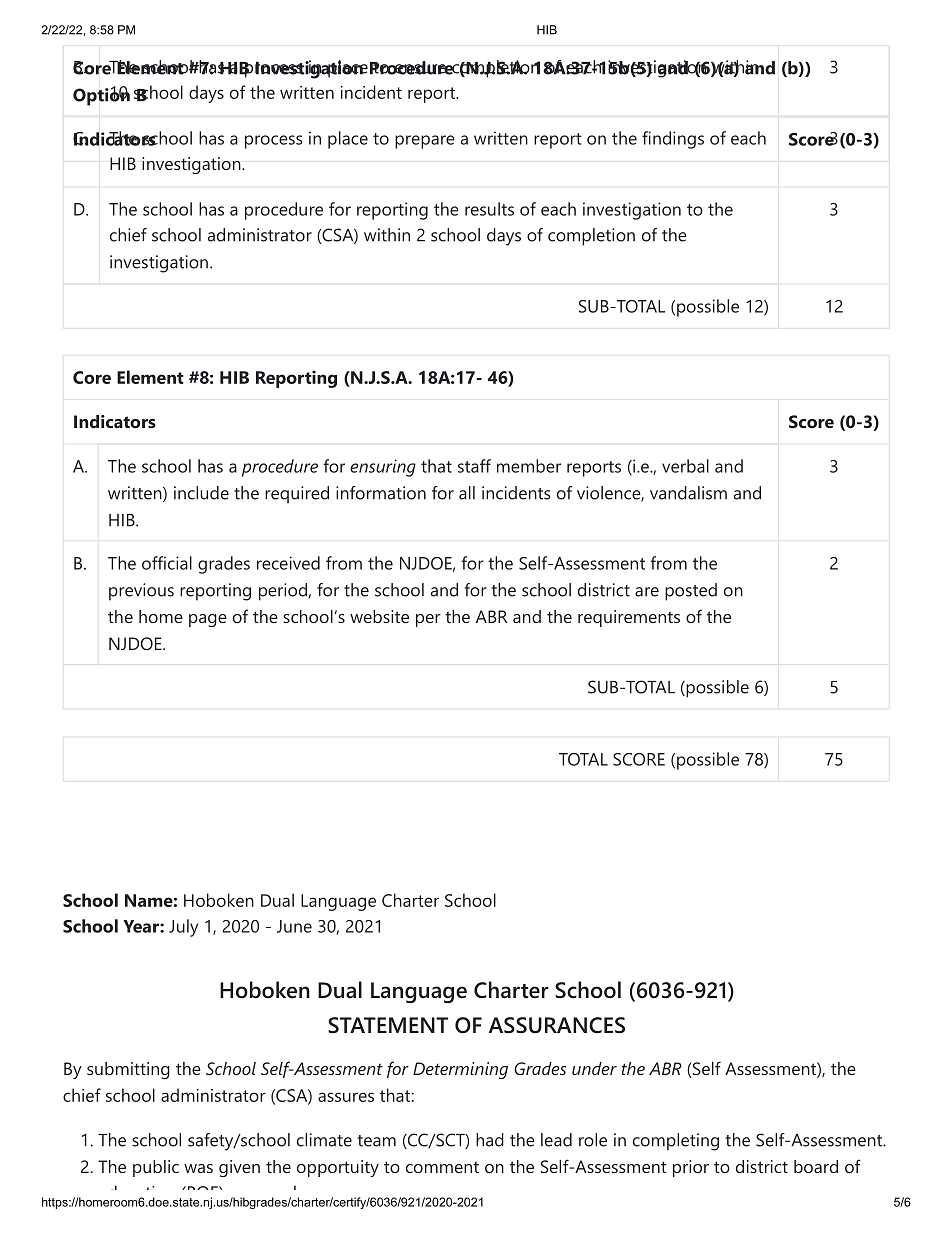 The image size is (952, 1233). What do you see at coordinates (201, 493) in the screenshot?
I see `include` at bounding box center [201, 493].
